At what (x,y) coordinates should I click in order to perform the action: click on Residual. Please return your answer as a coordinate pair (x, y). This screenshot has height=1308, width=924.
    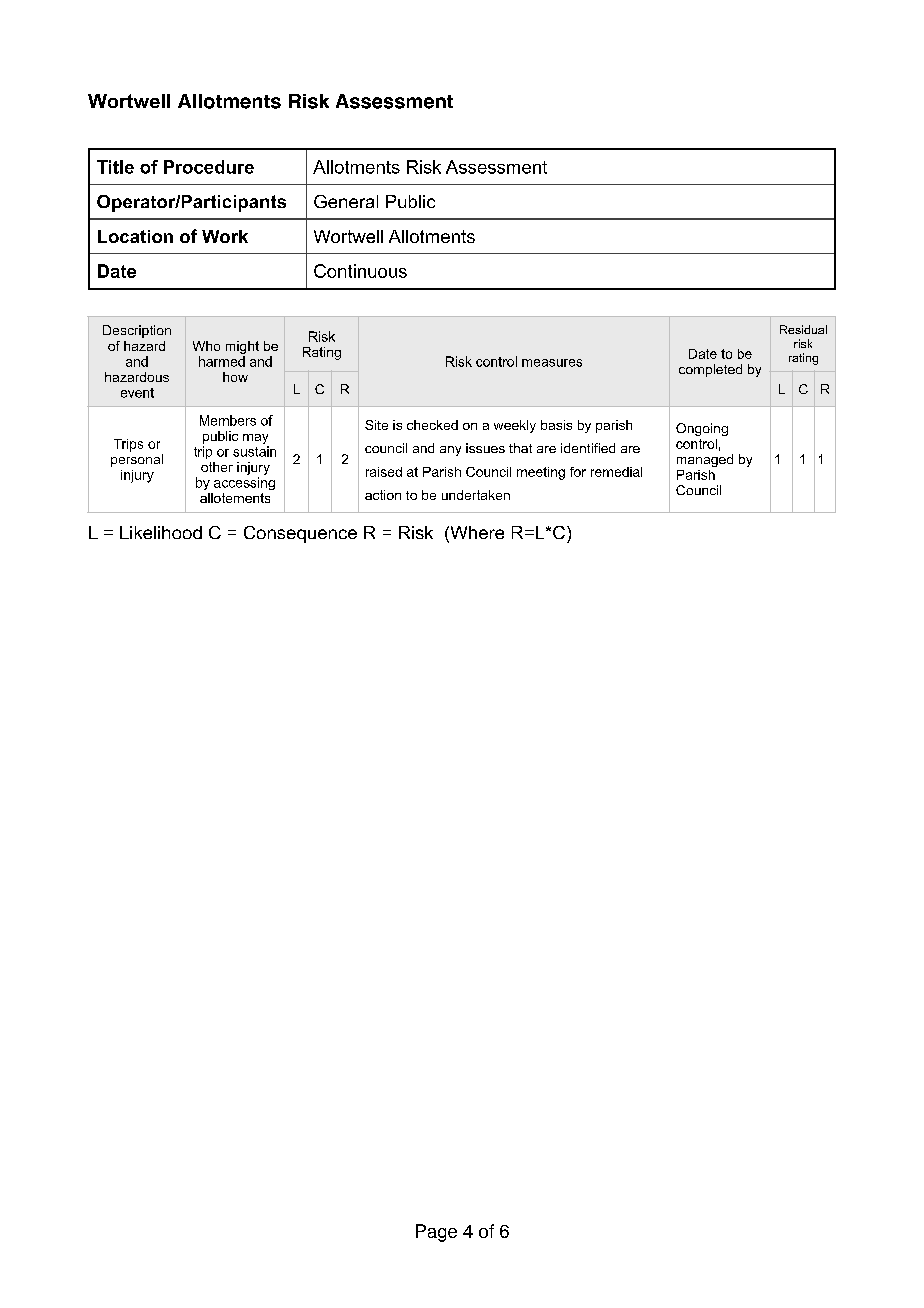
    Looking at the image, I should click on (803, 329).
